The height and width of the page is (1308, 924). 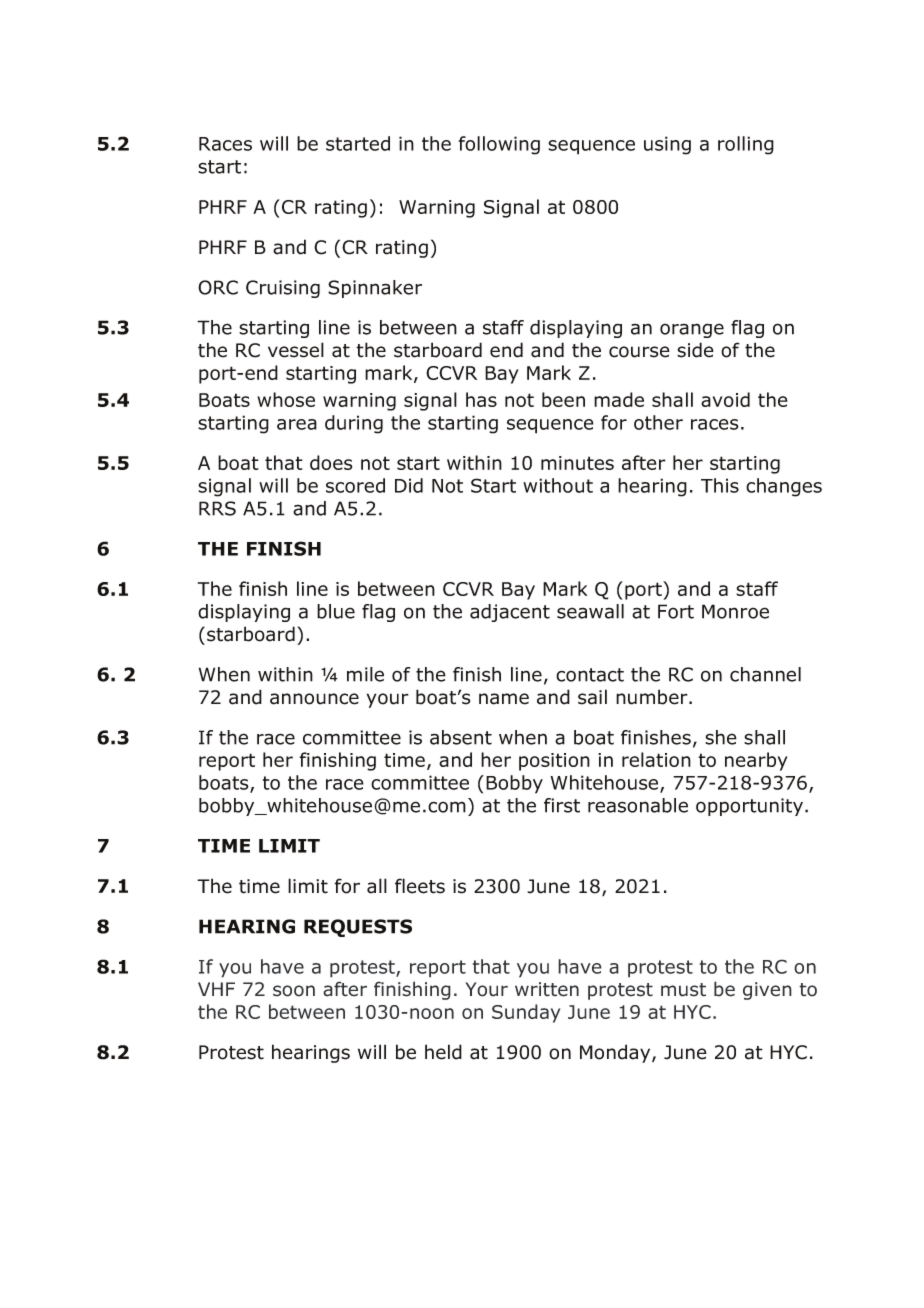 What do you see at coordinates (294, 991) in the page?
I see `soon` at bounding box center [294, 991].
